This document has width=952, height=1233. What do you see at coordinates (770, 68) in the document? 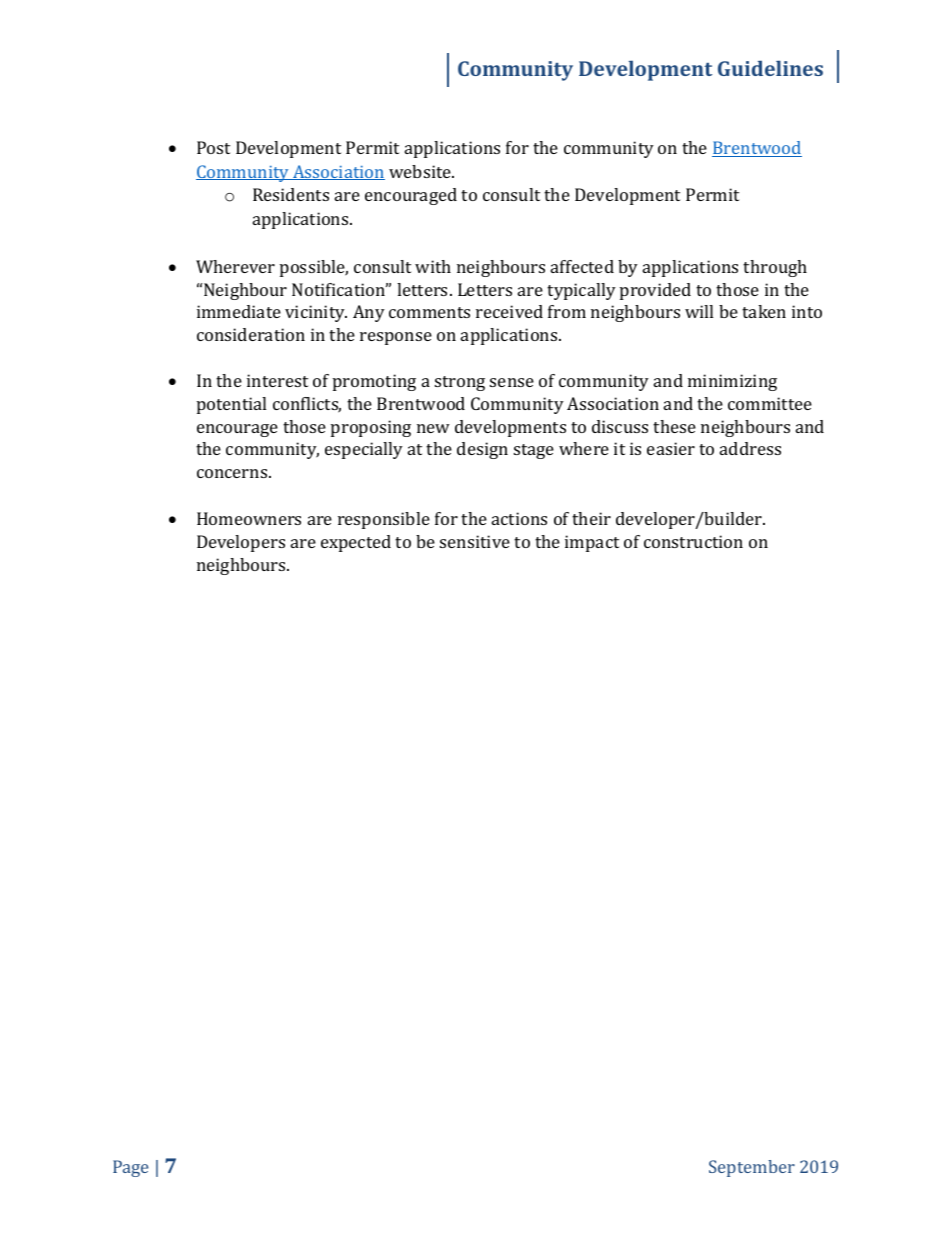
I see `Guidelines` at bounding box center [770, 68].
